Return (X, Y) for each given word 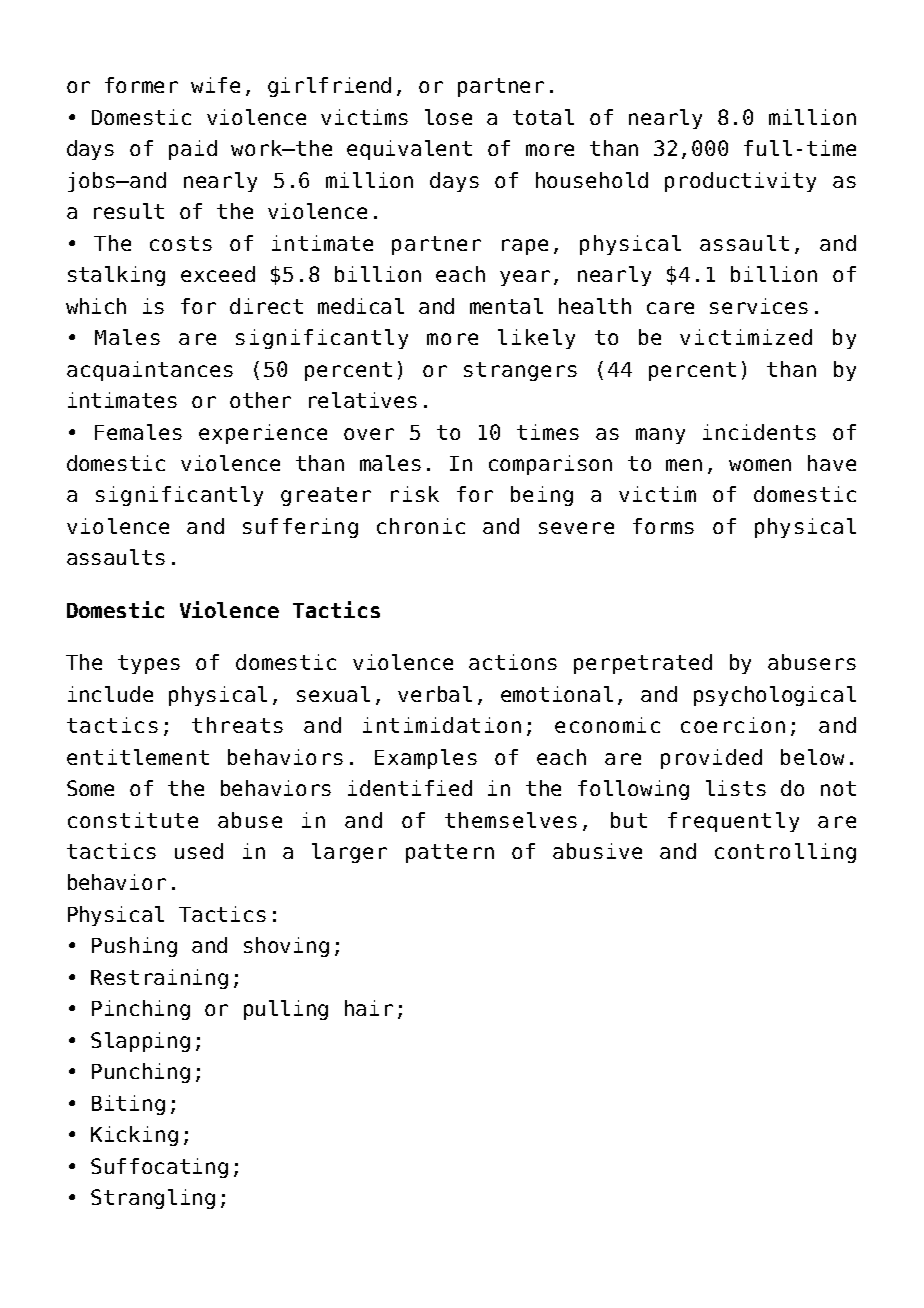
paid (193, 150)
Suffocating (159, 1168)
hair (369, 1008)
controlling (785, 853)
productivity (740, 182)
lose (448, 117)
